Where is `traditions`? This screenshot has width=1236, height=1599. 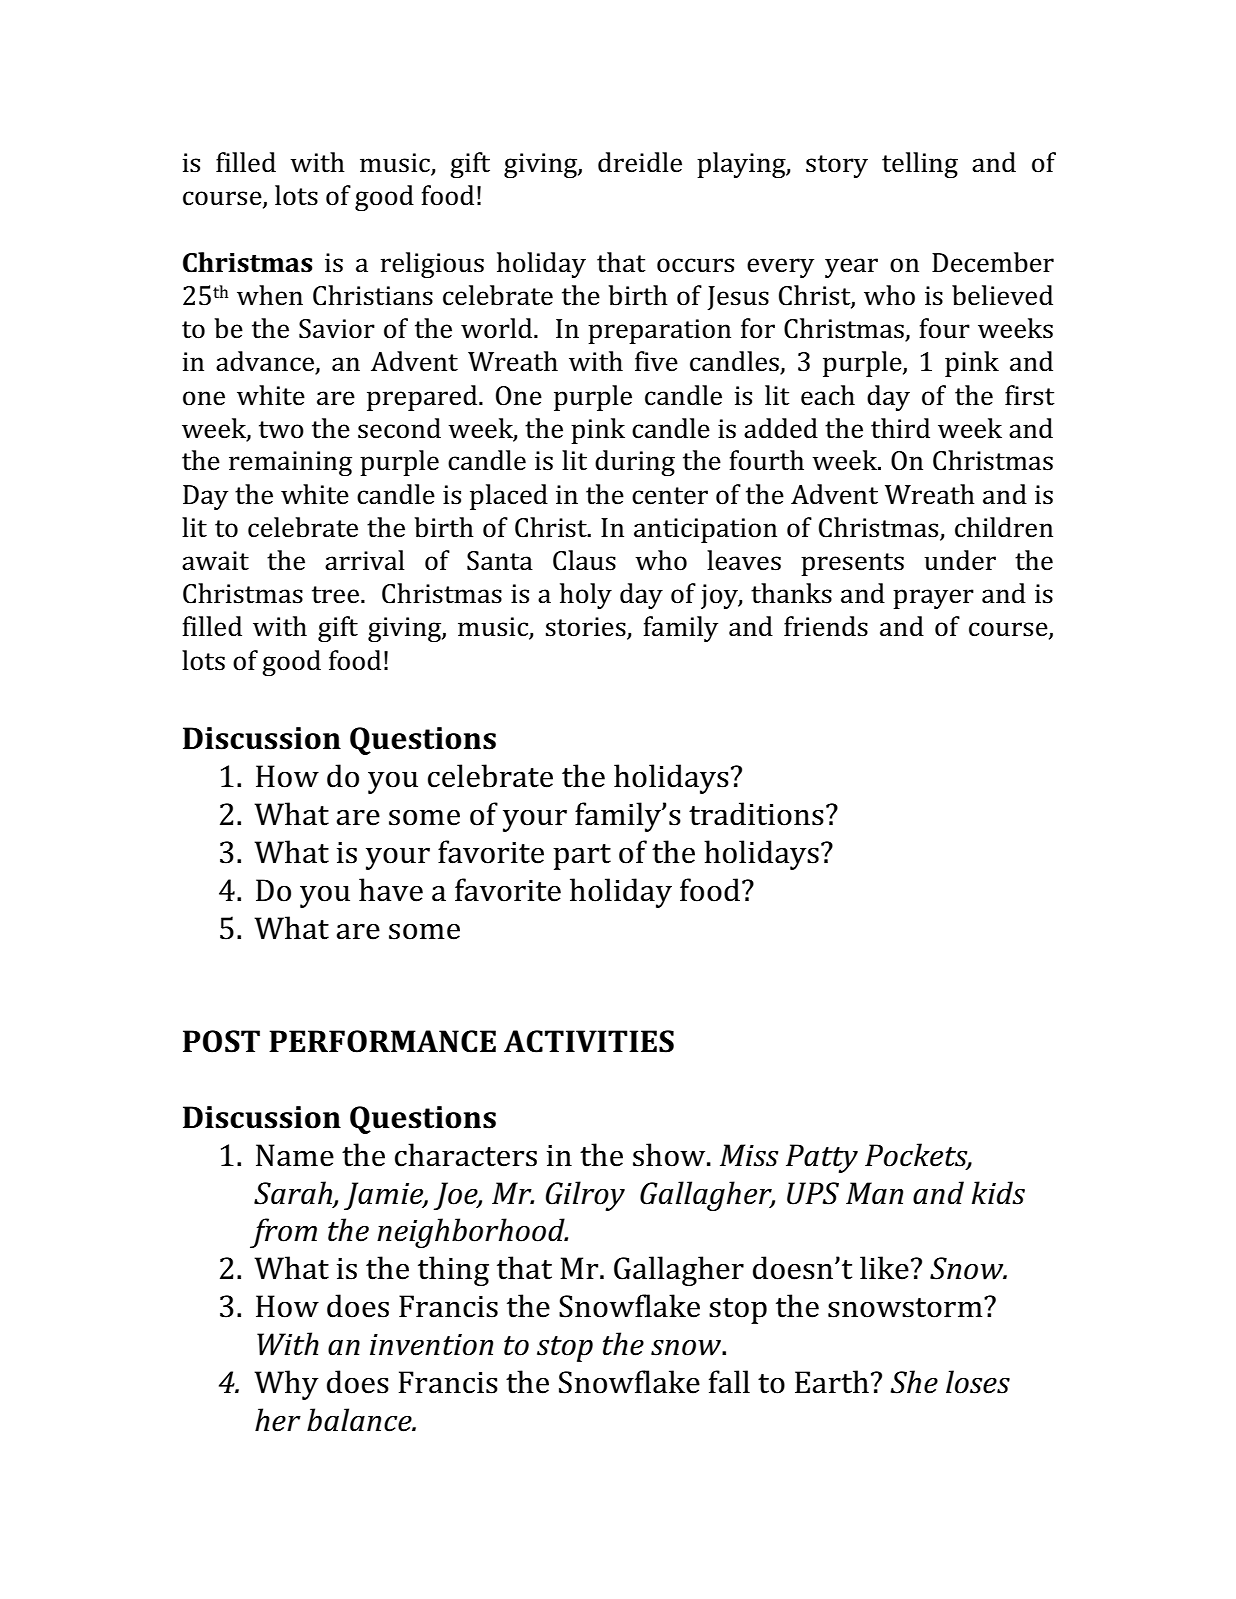
traditions is located at coordinates (756, 814).
